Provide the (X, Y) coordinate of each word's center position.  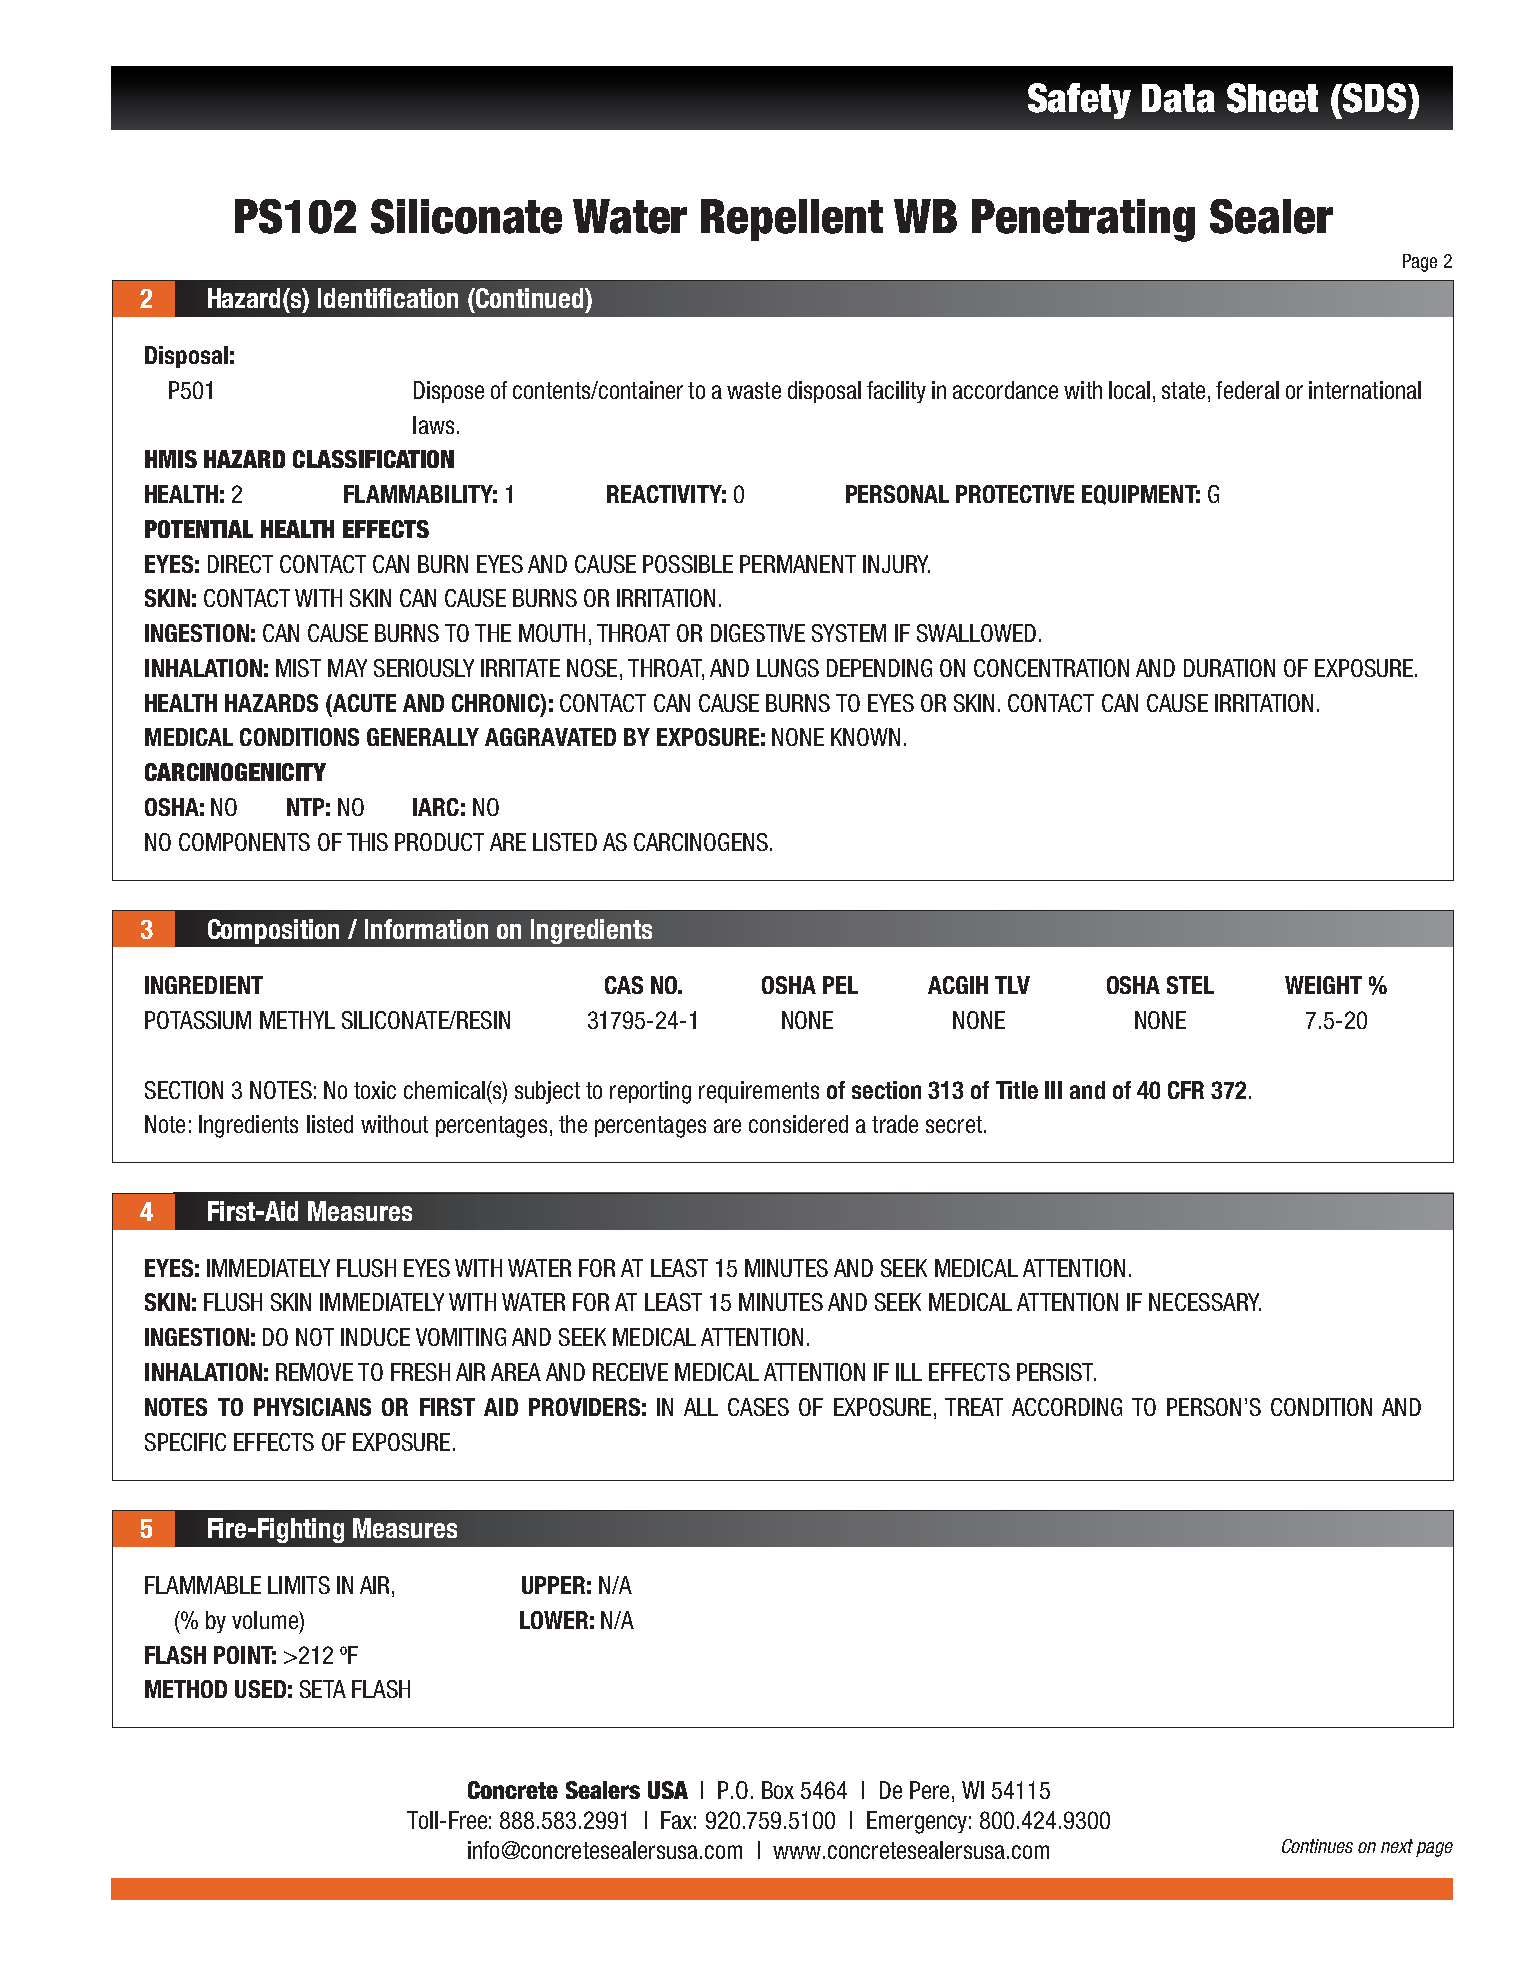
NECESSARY (1205, 1302)
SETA (323, 1689)
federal (1247, 390)
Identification (388, 298)
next (1397, 1846)
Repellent (792, 220)
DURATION (1229, 668)
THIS (367, 842)
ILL (909, 1372)
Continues (1317, 1846)
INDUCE (375, 1337)
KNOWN (865, 737)
